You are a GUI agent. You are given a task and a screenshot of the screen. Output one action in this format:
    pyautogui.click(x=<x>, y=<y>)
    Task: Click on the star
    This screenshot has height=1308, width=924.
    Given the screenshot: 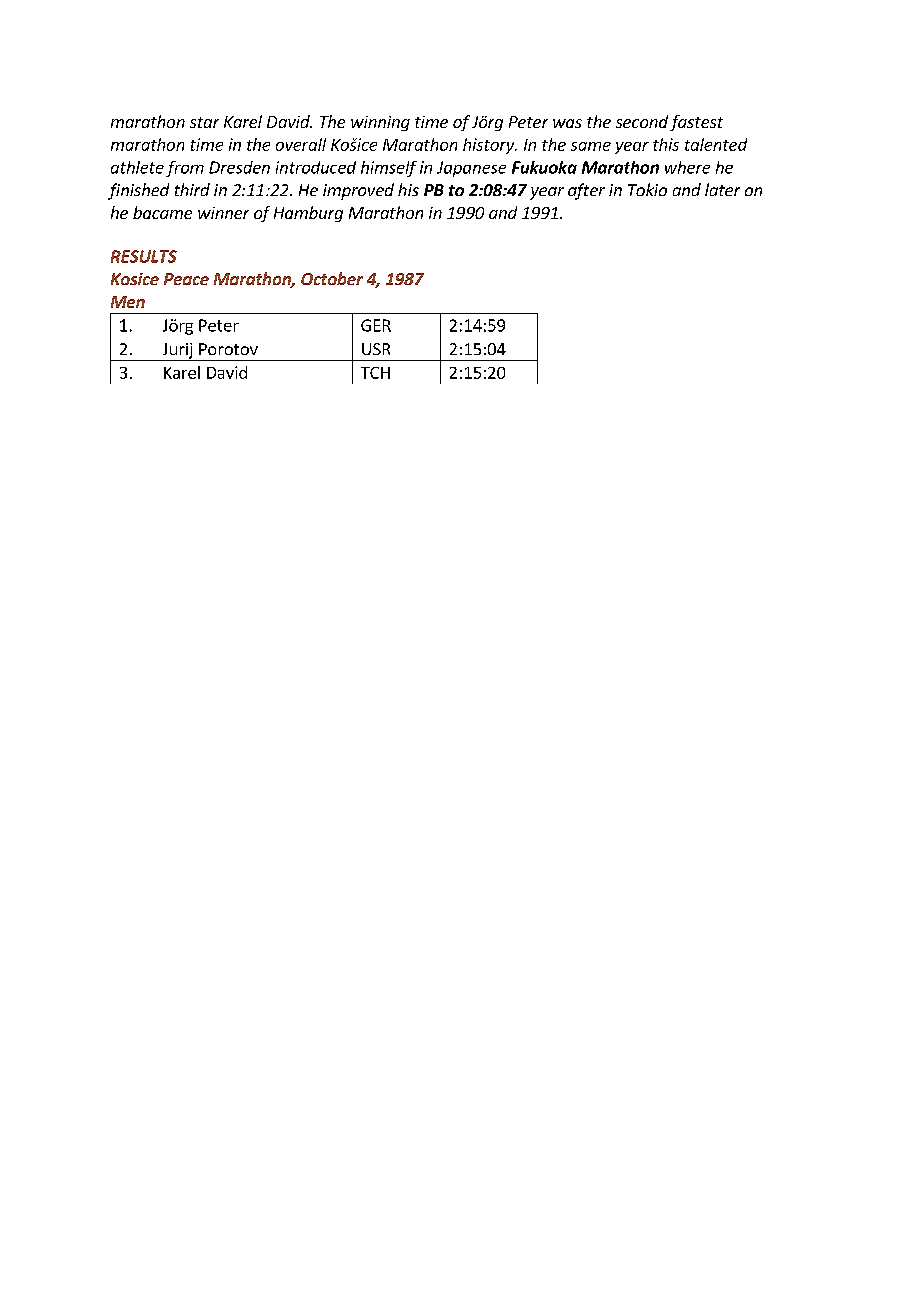 What is the action you would take?
    pyautogui.click(x=204, y=122)
